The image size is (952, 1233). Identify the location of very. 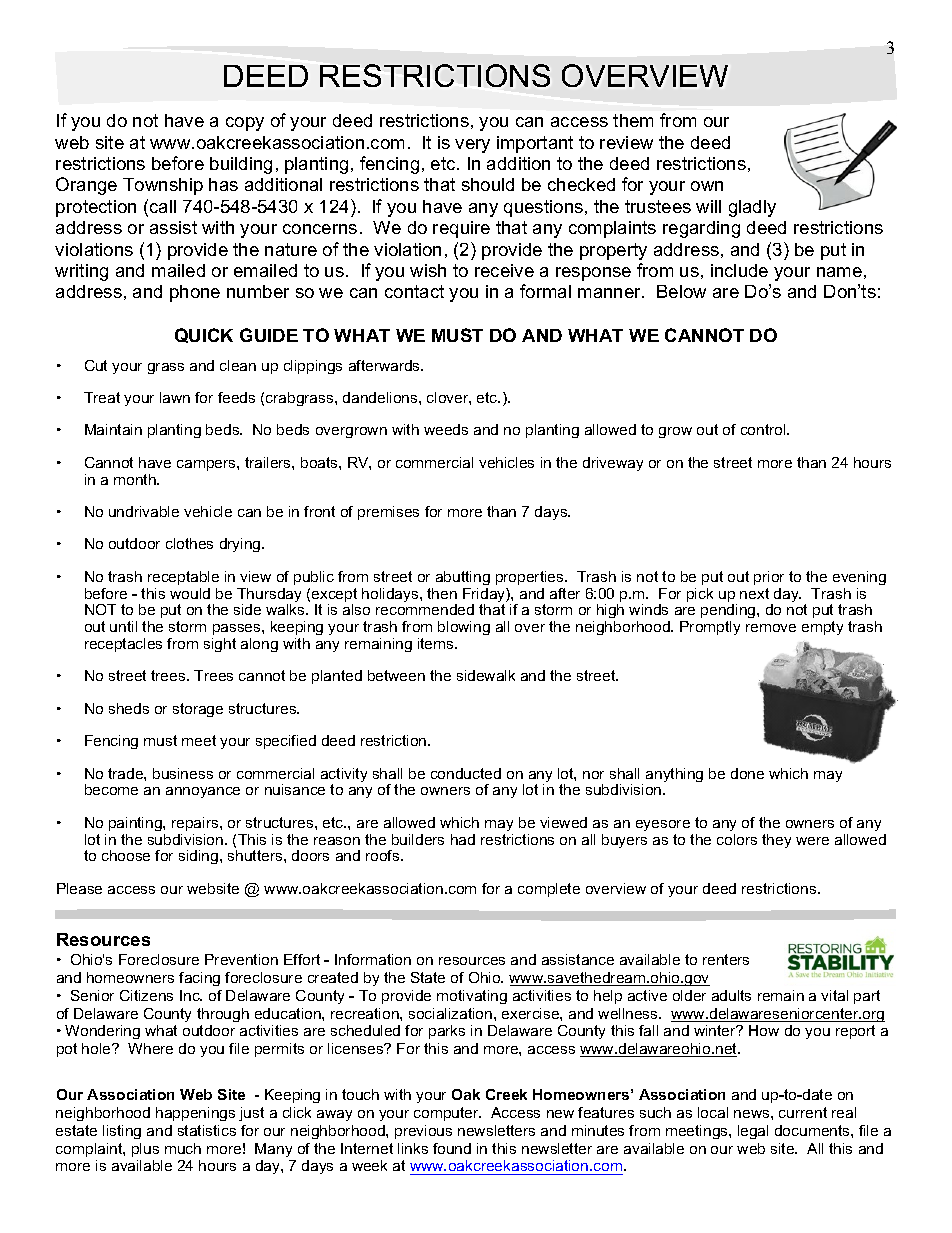
(472, 146).
